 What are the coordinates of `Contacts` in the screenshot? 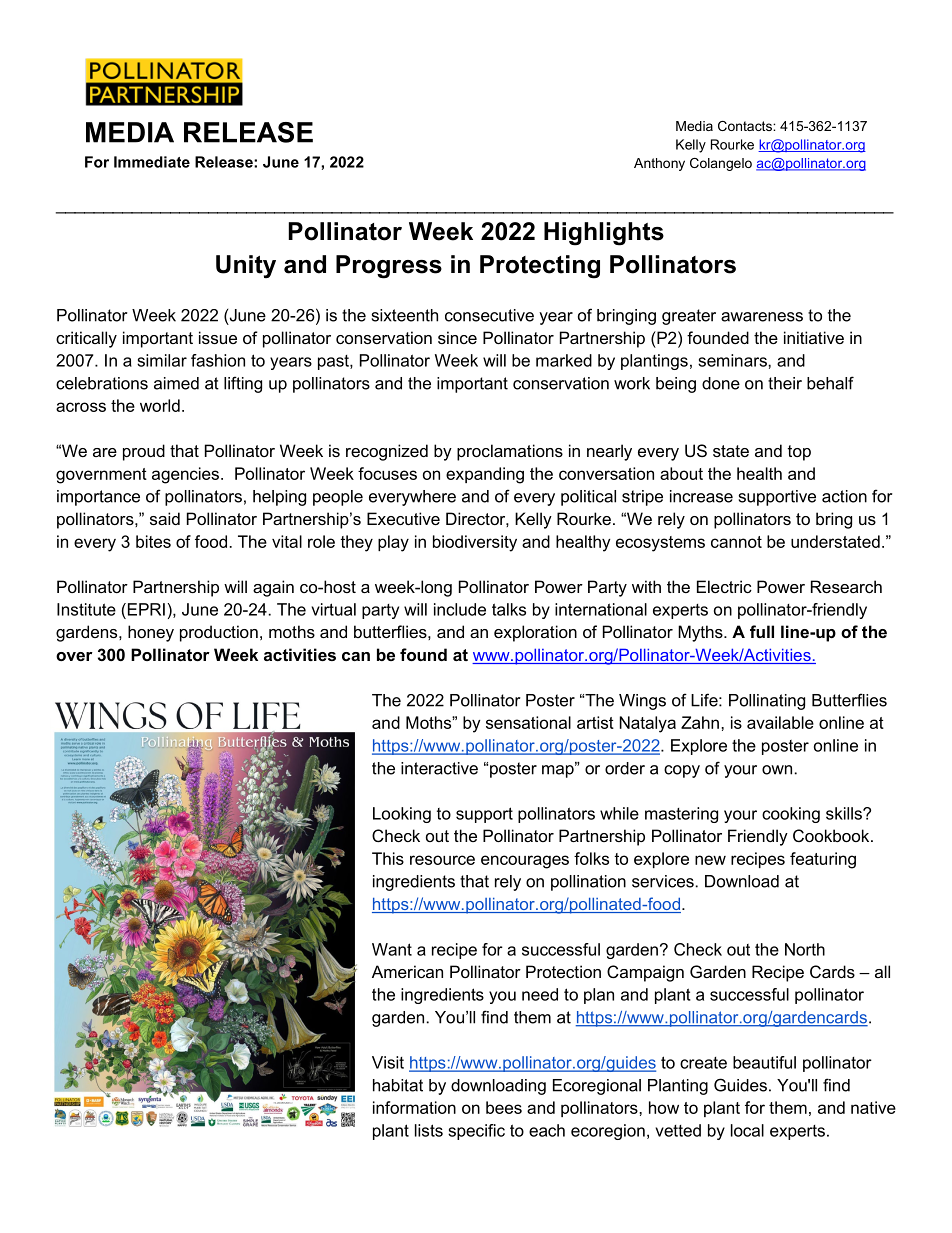 It's located at (746, 126).
